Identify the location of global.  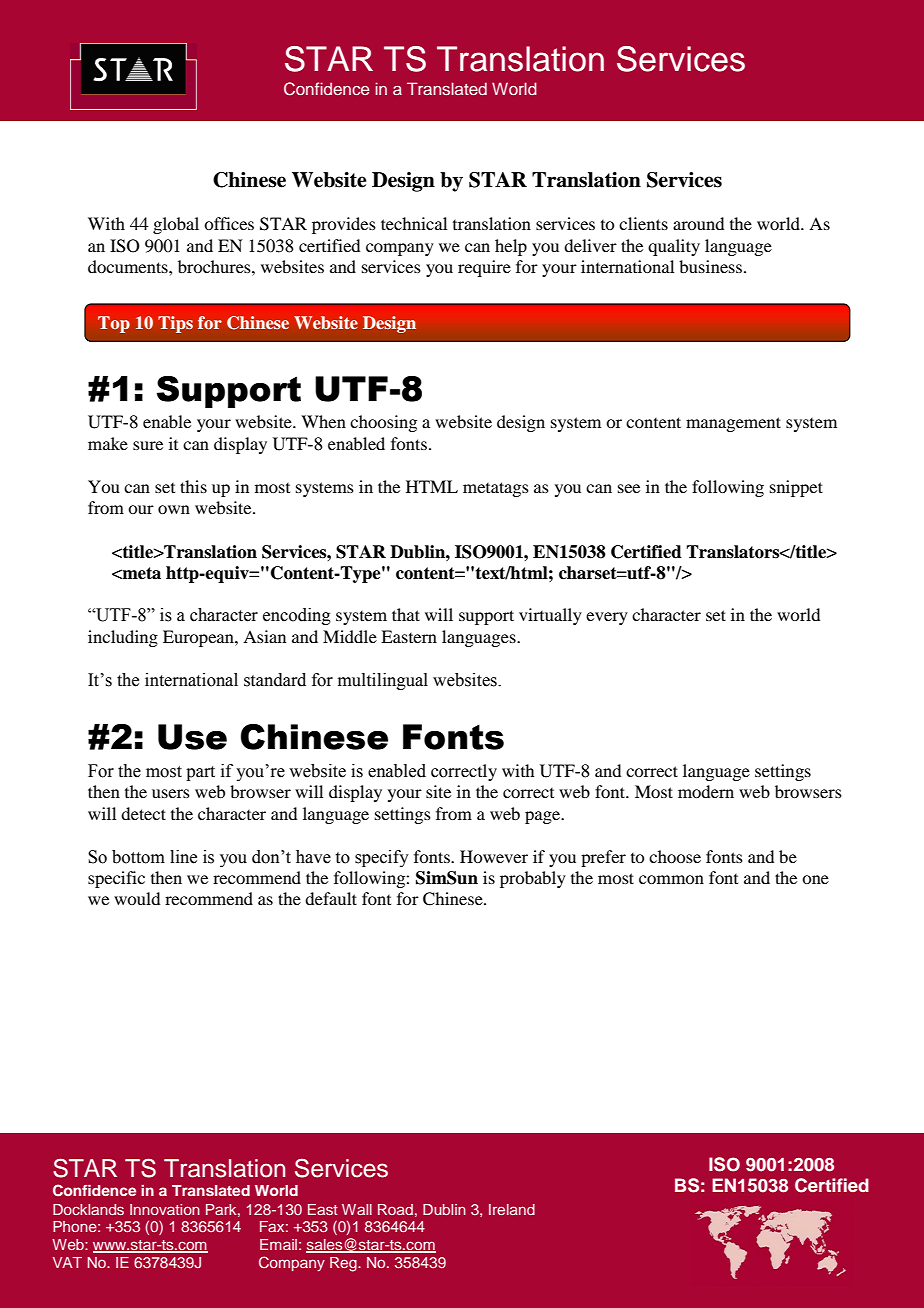
(176, 225).
